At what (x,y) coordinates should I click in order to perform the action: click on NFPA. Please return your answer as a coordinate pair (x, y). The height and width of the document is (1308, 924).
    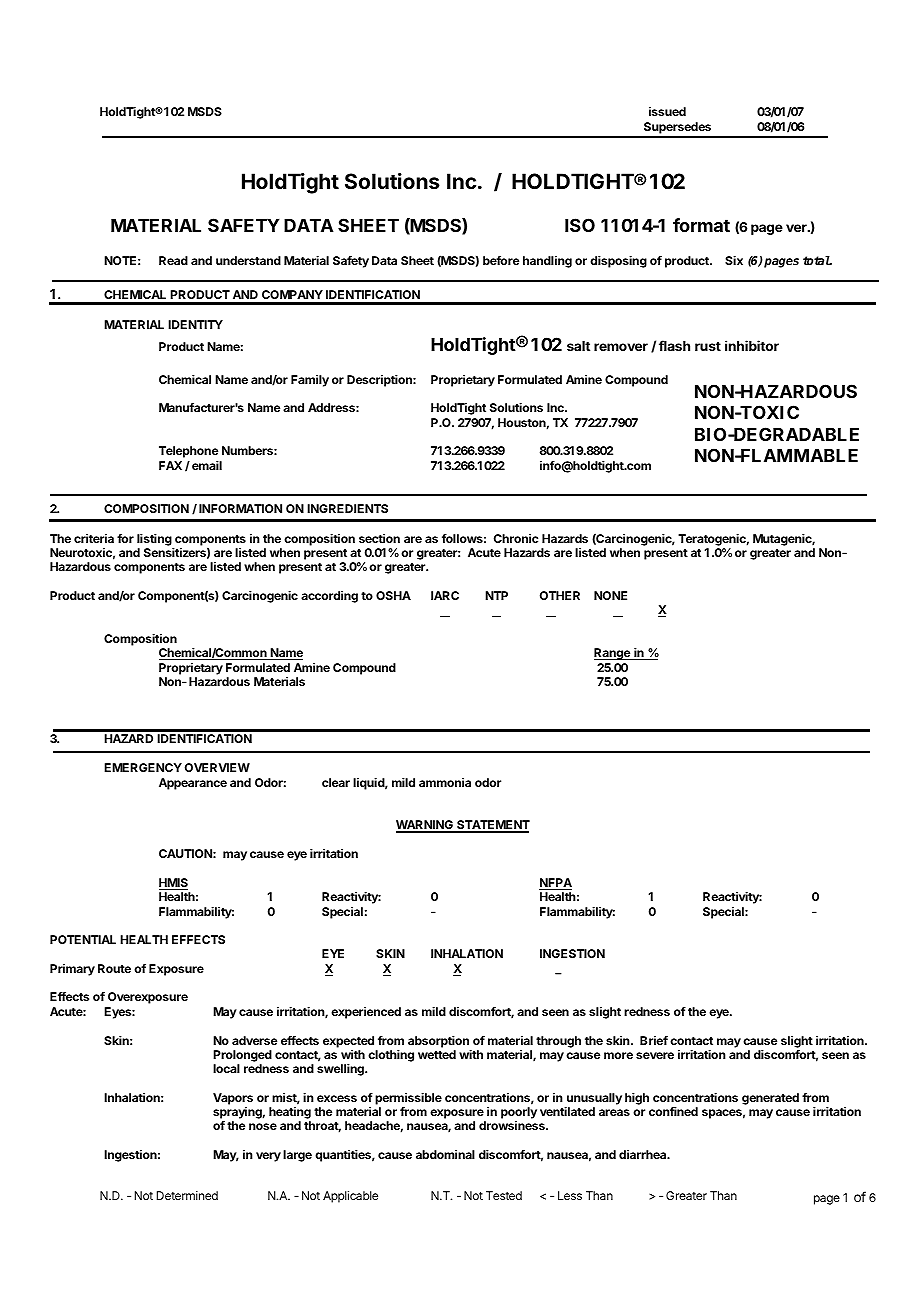
    Looking at the image, I should click on (555, 884).
